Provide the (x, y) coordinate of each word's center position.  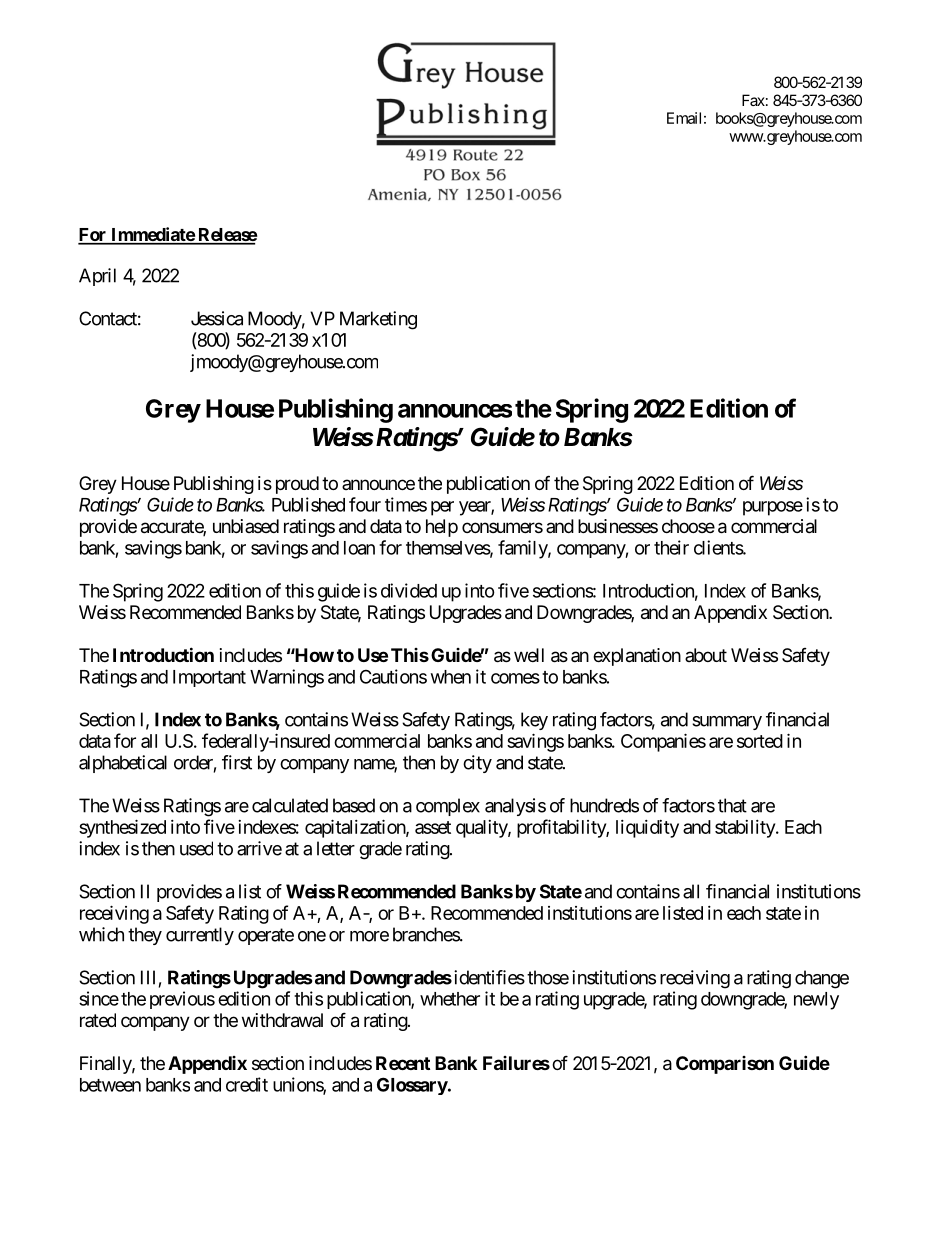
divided (409, 590)
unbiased (246, 526)
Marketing (378, 320)
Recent (403, 1063)
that (732, 805)
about (706, 655)
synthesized (122, 828)
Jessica (217, 318)
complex (448, 807)
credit (247, 1084)
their (671, 547)
